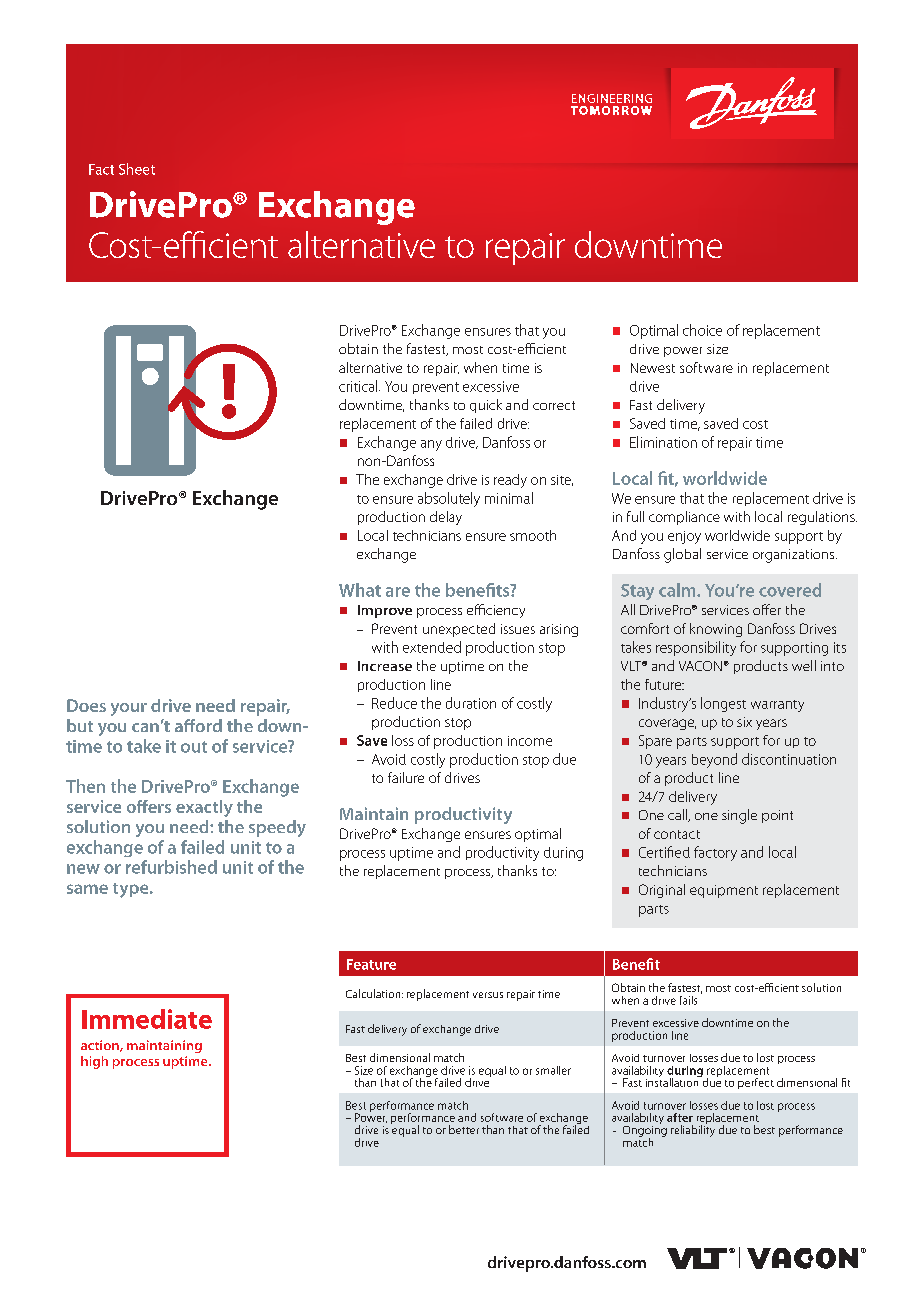 Image resolution: width=924 pixels, height=1308 pixels. Describe the element at coordinates (94, 1062) in the screenshot. I see `high` at that location.
